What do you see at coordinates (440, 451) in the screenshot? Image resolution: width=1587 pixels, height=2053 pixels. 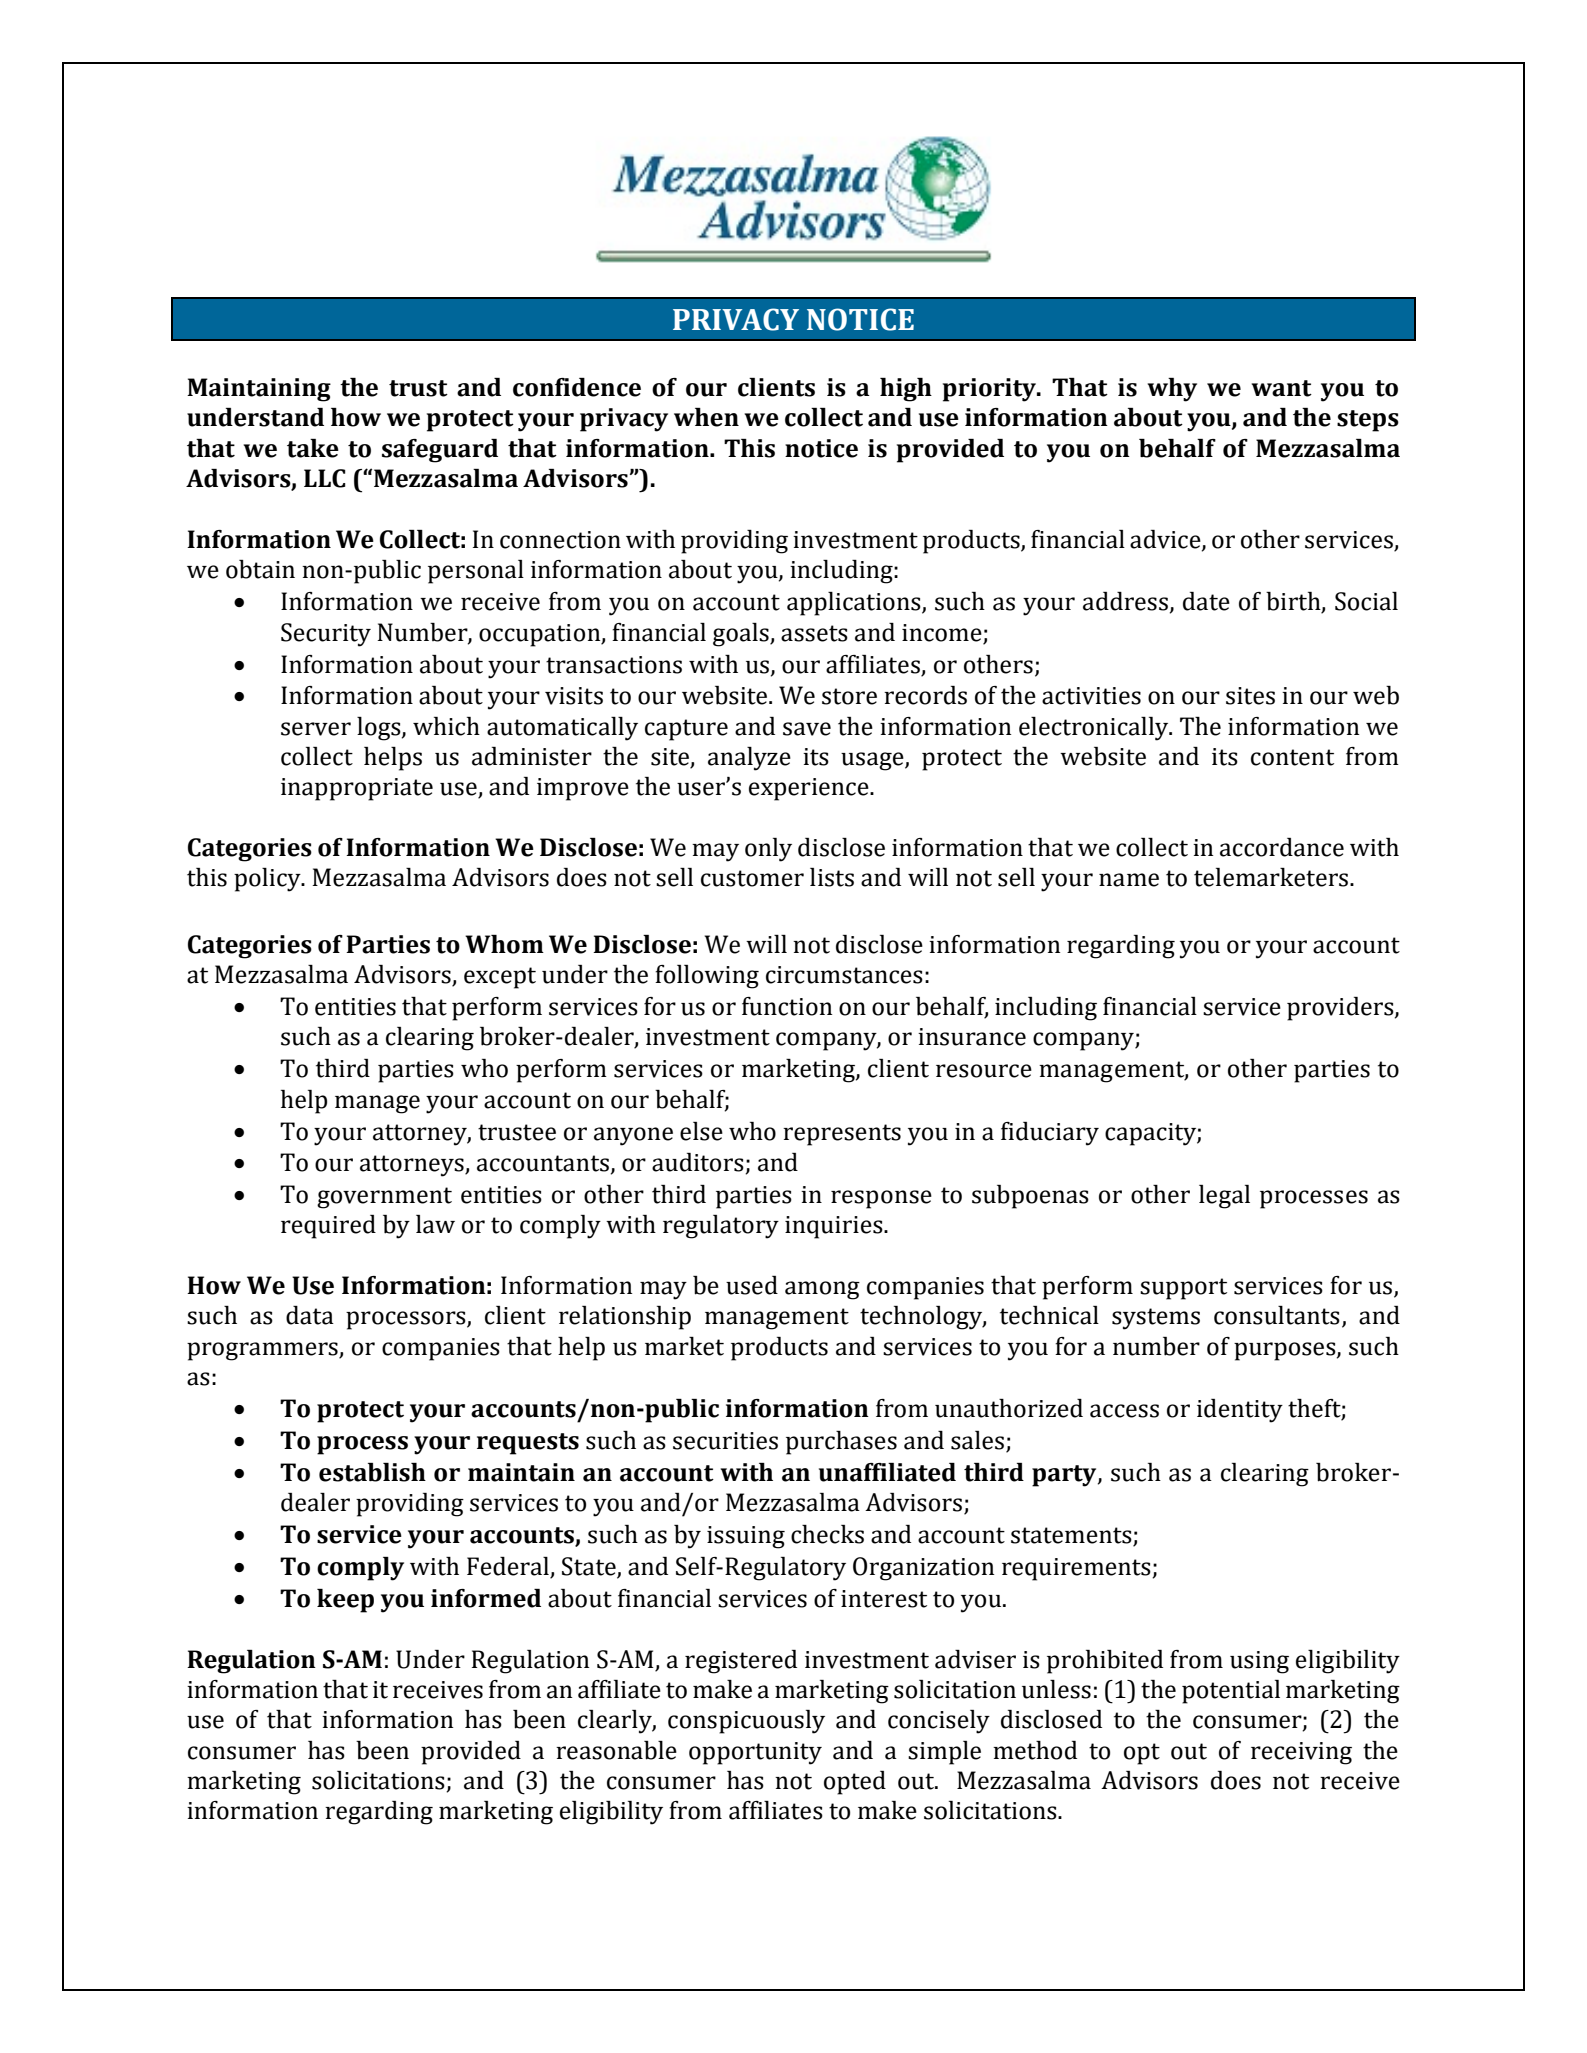 I see `safeguard` at bounding box center [440, 451].
